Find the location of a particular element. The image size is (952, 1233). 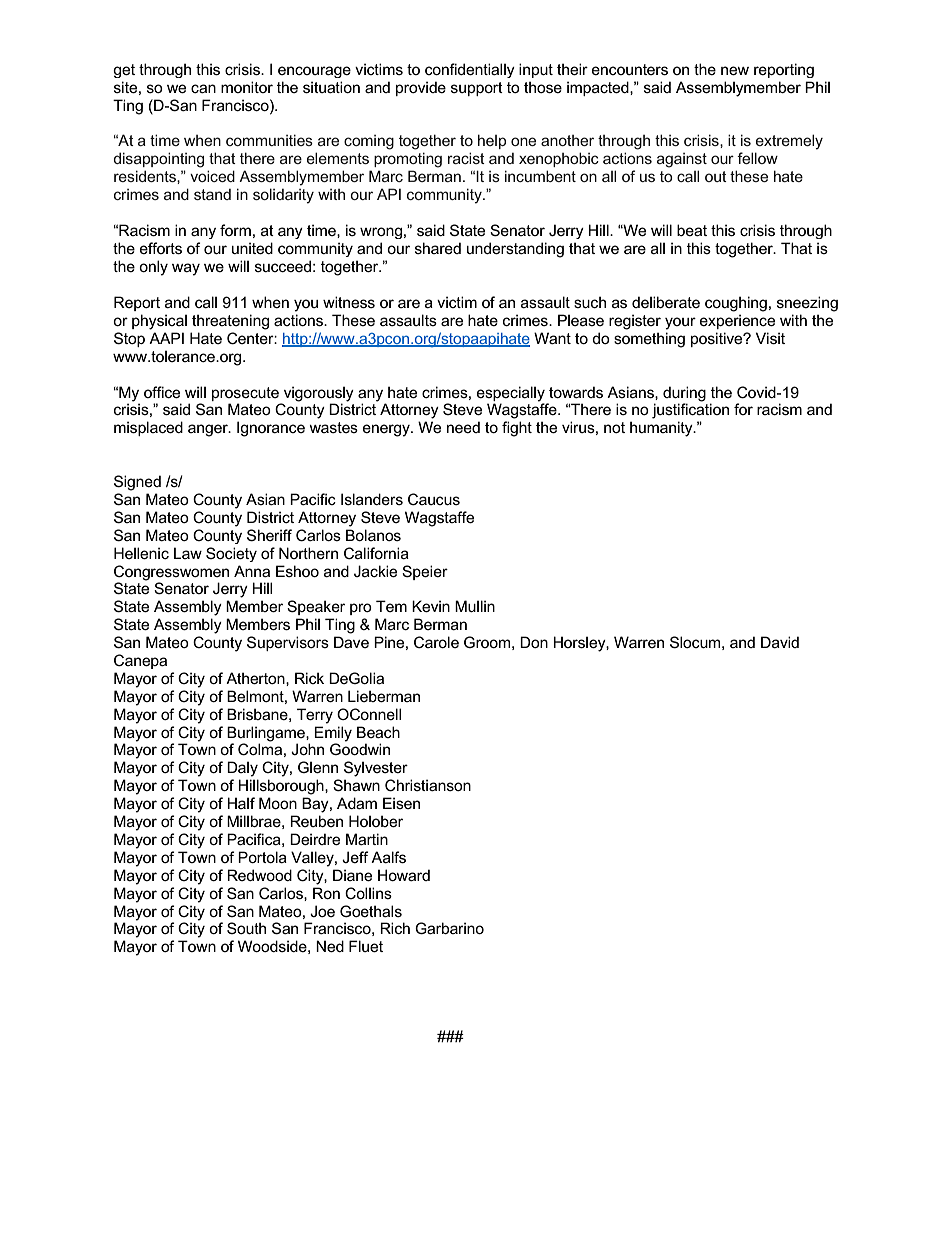

South is located at coordinates (246, 928).
